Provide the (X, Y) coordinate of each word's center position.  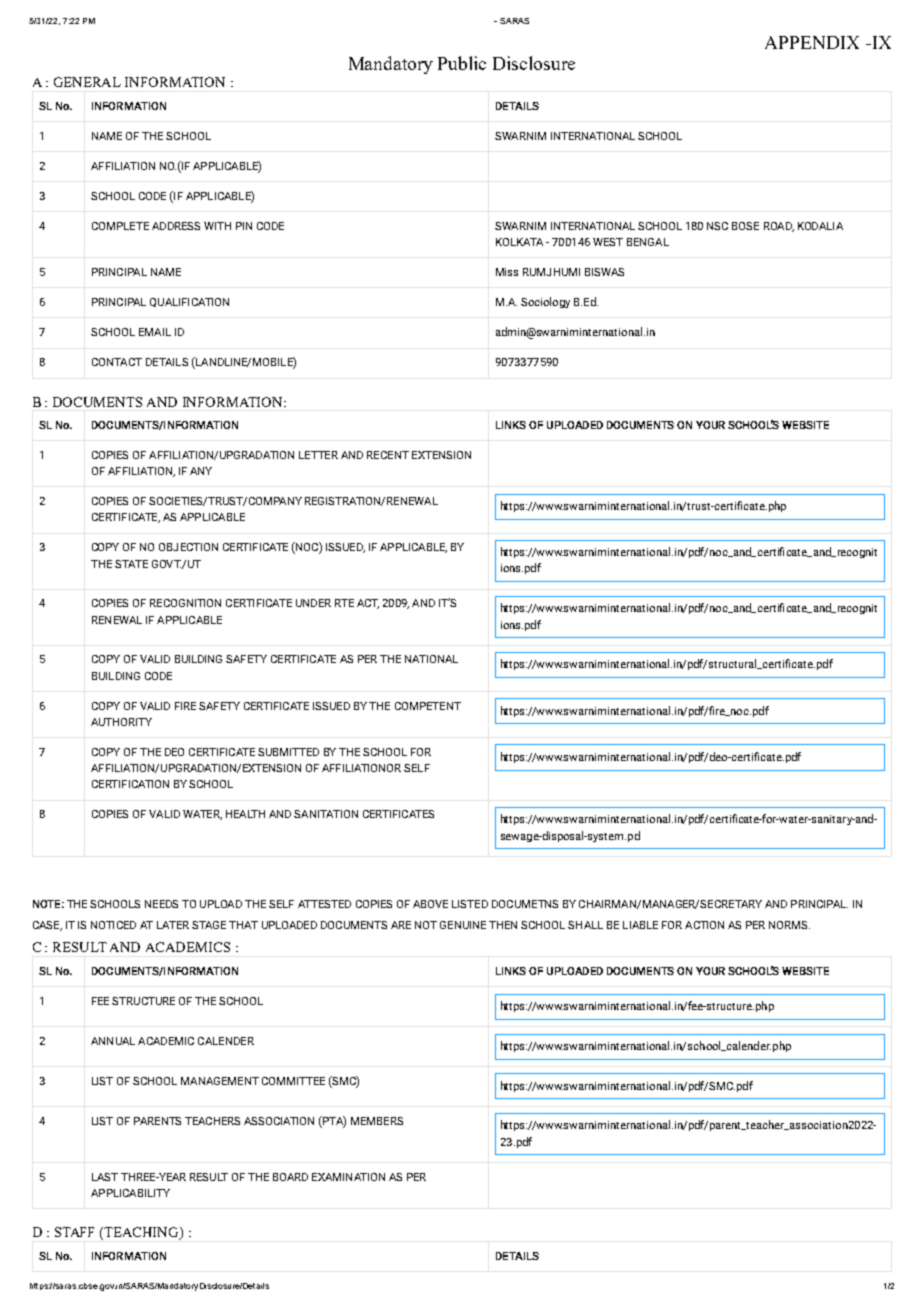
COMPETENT (428, 706)
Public (462, 63)
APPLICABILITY (130, 1193)
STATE (131, 564)
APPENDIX (812, 42)
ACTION (704, 925)
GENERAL (87, 82)
